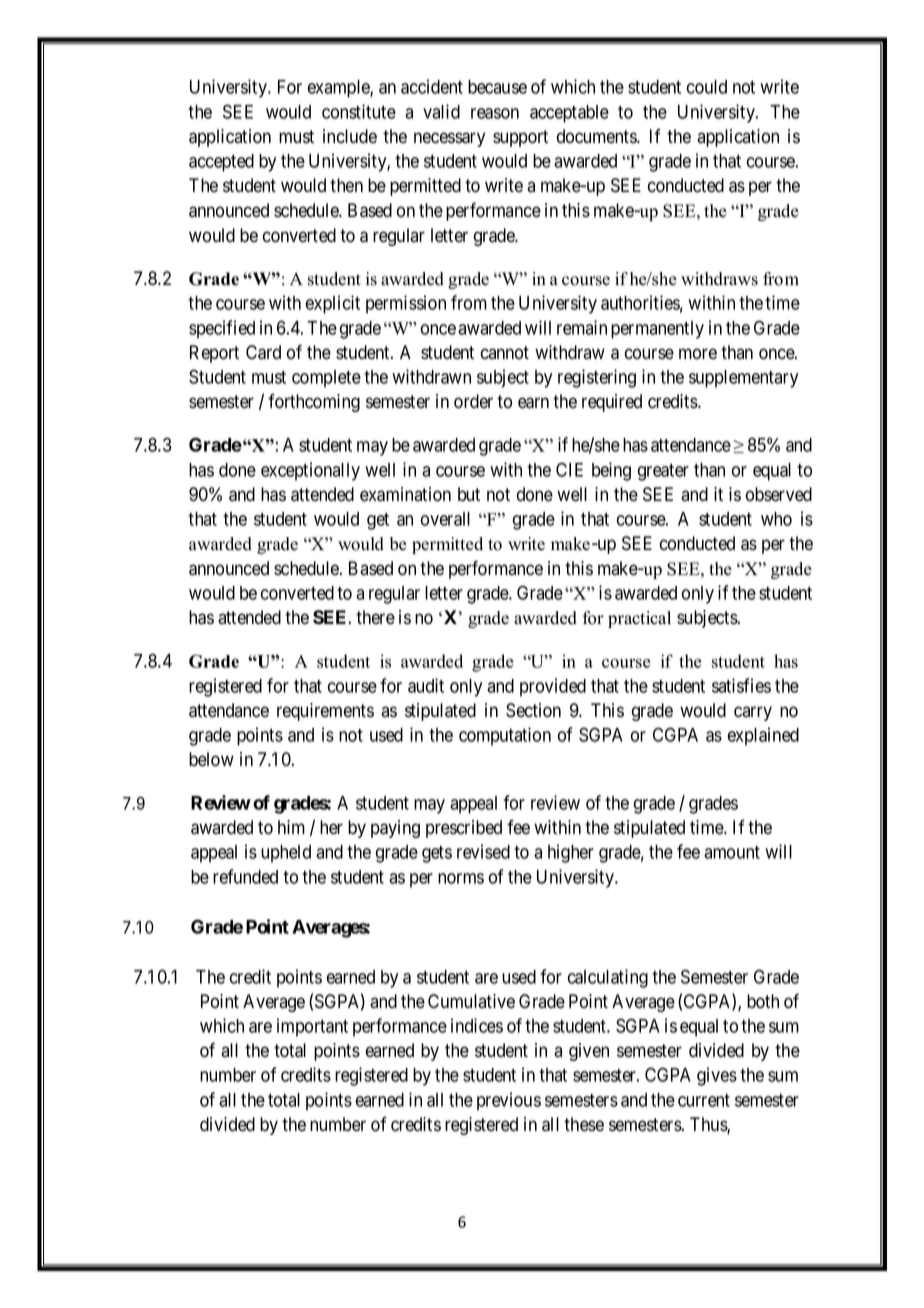 Image resolution: width=924 pixels, height=1308 pixels. I want to click on exceptionally, so click(310, 471).
